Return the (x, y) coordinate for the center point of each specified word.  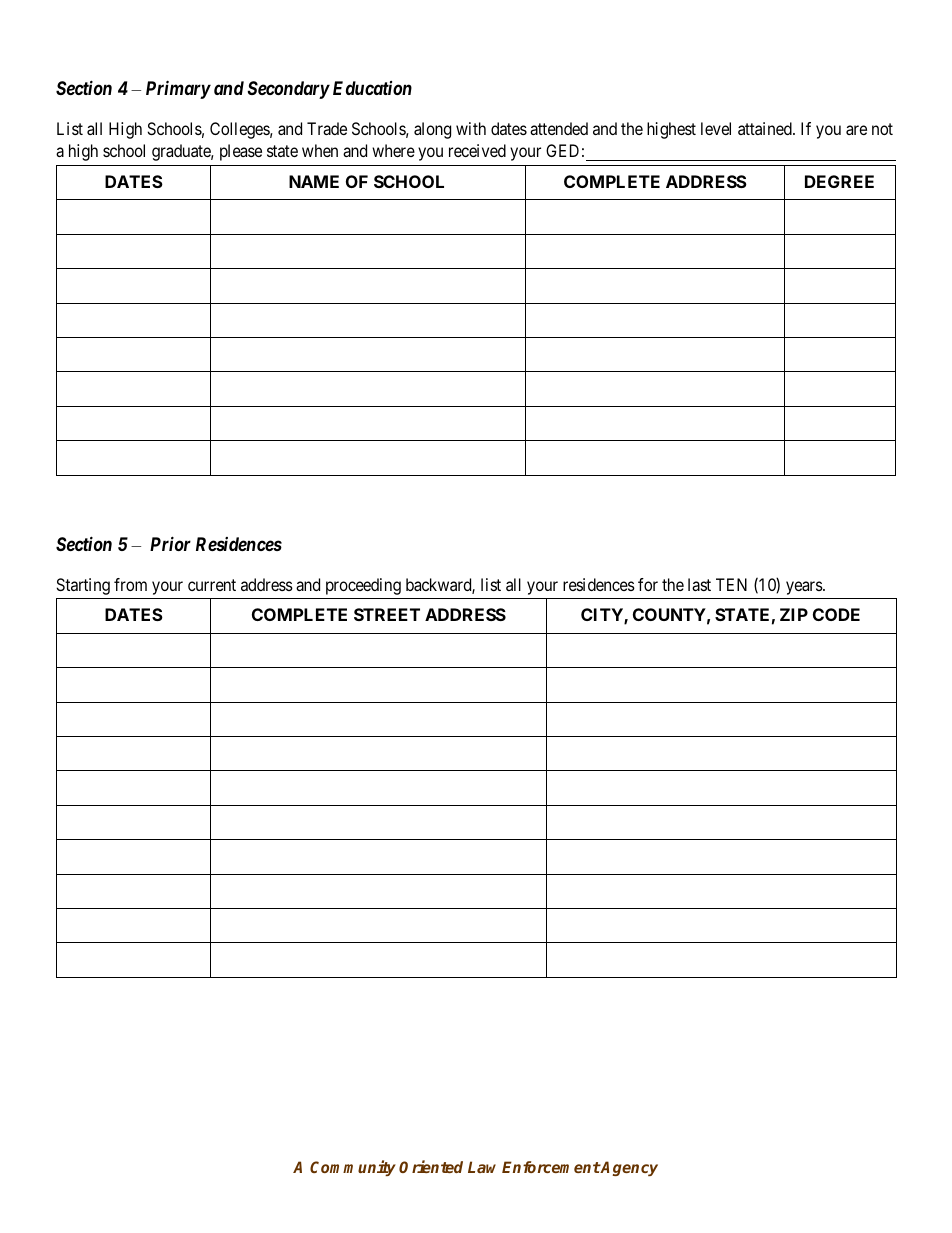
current (212, 585)
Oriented (431, 1166)
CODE (836, 614)
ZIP (794, 614)
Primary (178, 89)
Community (353, 1168)
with (471, 128)
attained (766, 128)
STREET (387, 614)
